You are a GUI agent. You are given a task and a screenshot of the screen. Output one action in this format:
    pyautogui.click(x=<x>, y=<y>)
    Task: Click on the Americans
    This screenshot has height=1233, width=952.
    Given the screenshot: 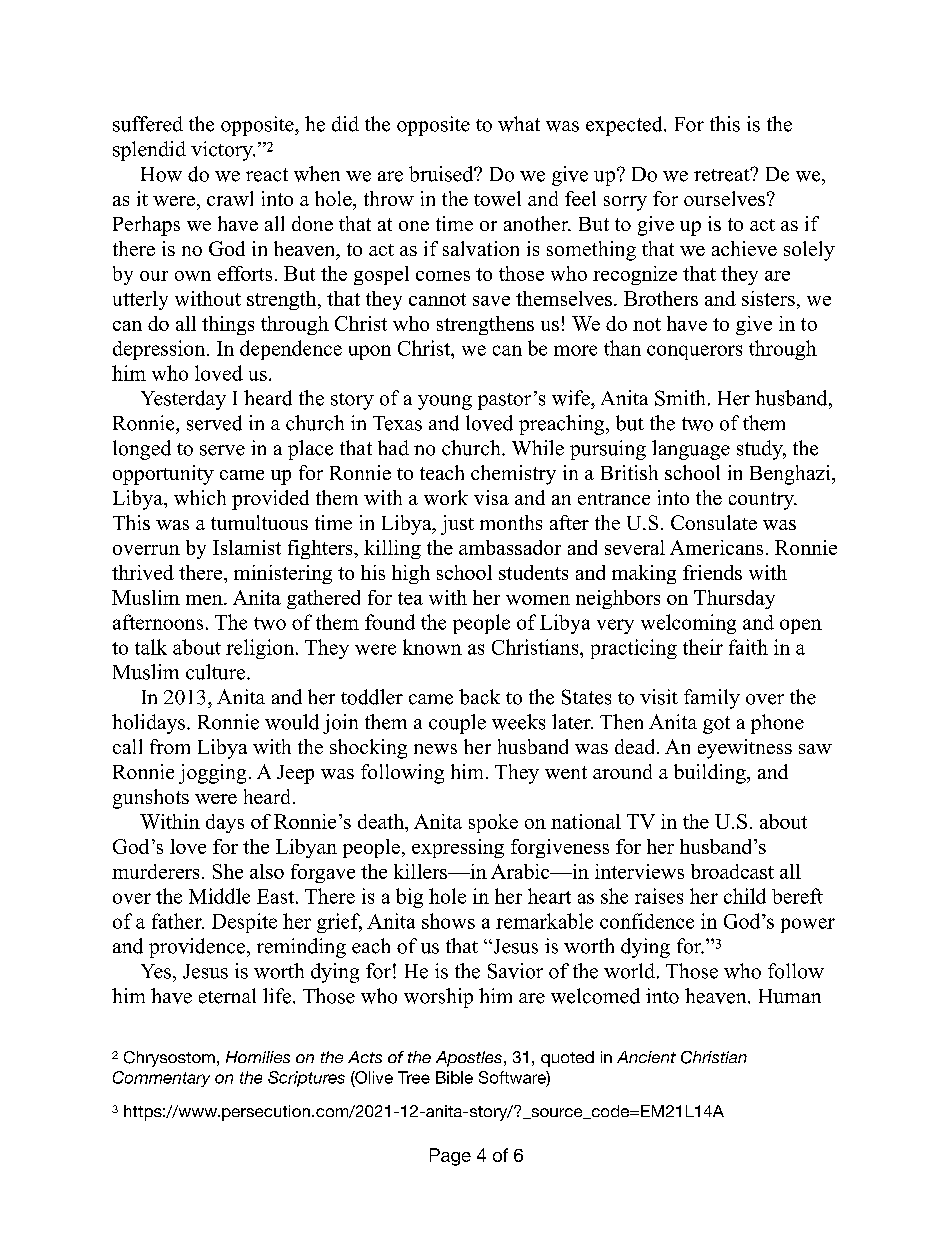 What is the action you would take?
    pyautogui.click(x=716, y=547)
